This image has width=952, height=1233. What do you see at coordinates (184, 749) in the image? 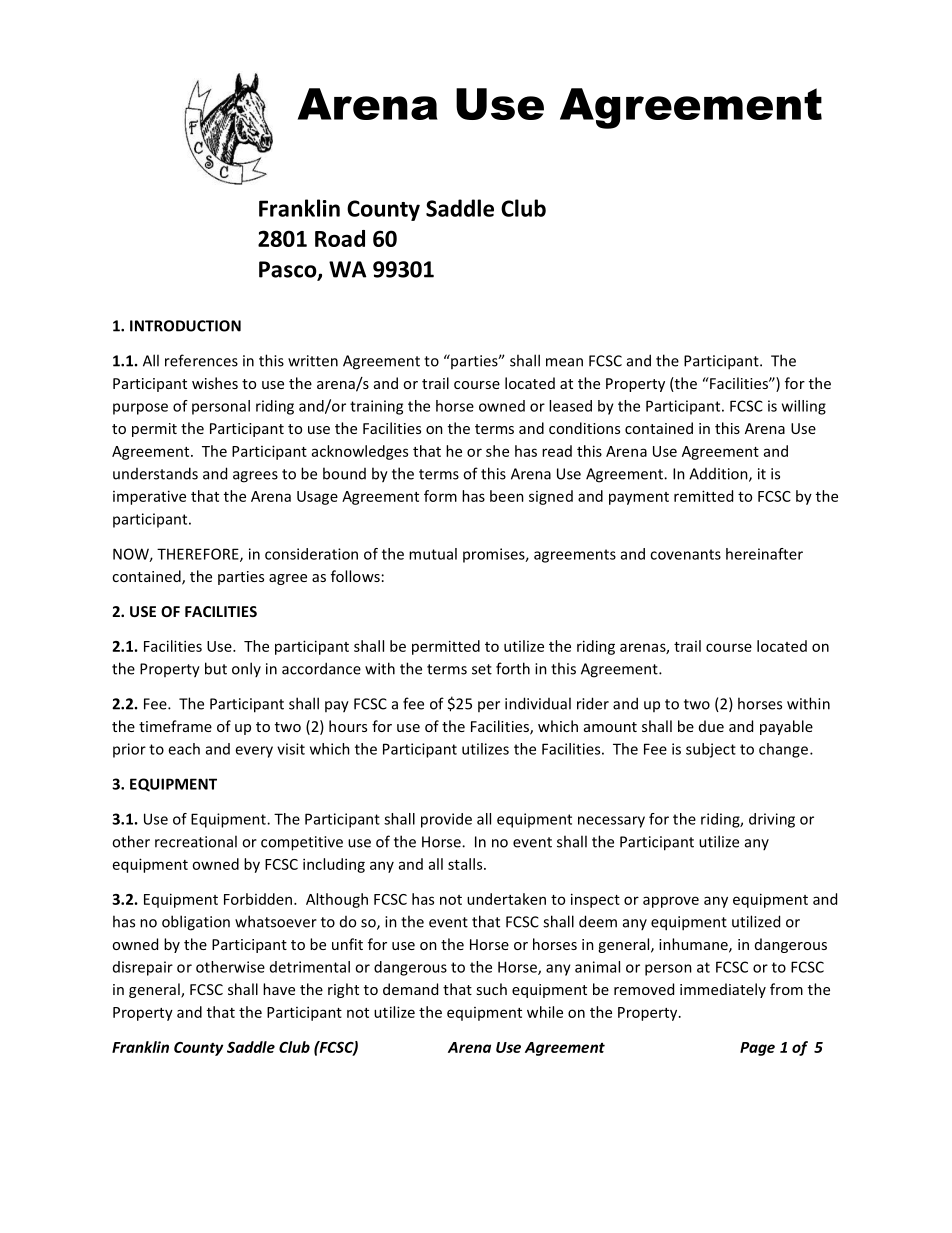
I see `each` at bounding box center [184, 749].
